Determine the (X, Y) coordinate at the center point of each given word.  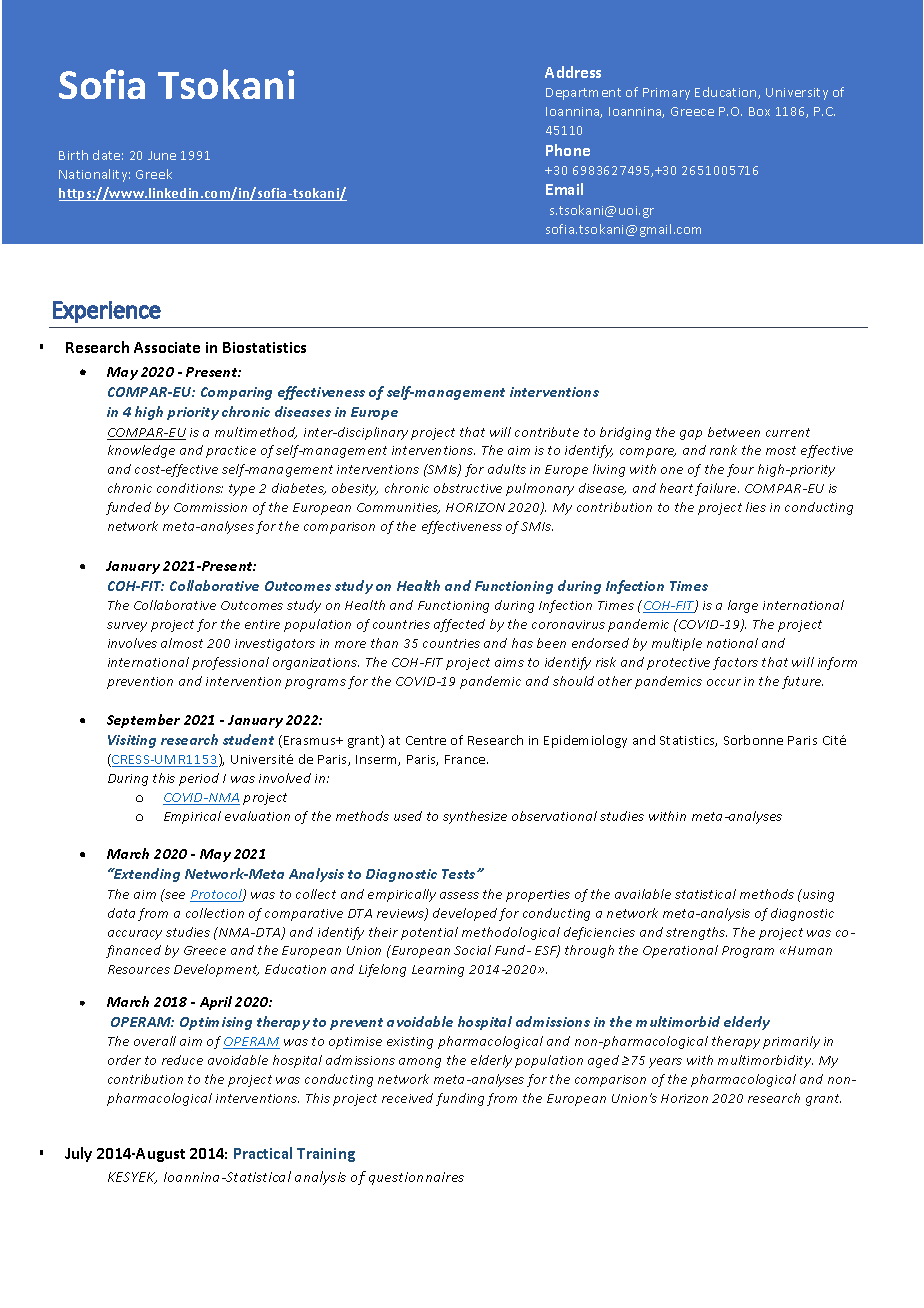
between (734, 432)
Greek (154, 174)
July (78, 1154)
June (162, 155)
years (665, 1063)
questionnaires (416, 1178)
